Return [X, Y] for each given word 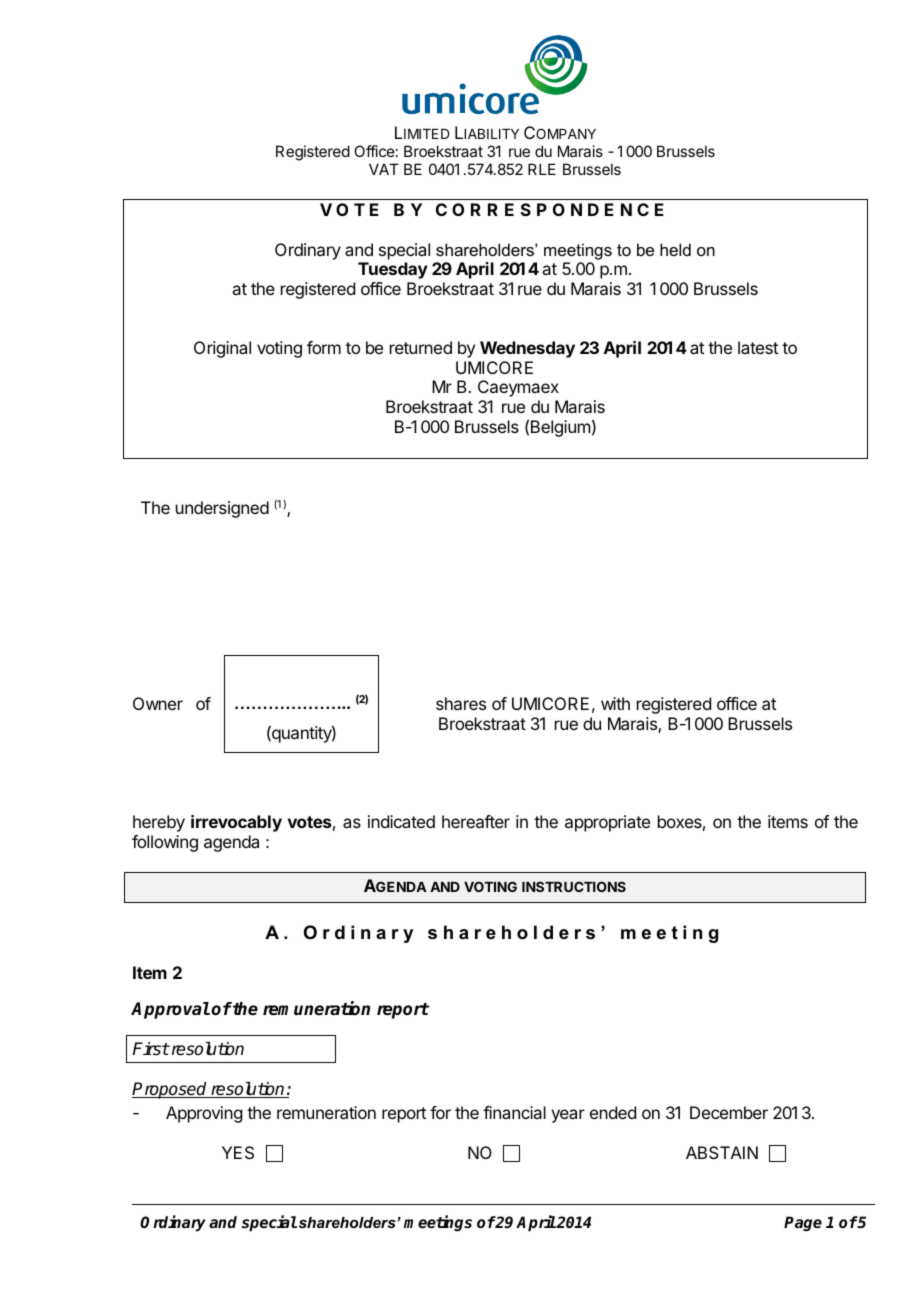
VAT [384, 169]
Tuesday [393, 270]
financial [514, 1112]
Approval [170, 1010]
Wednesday [527, 349]
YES [238, 1152]
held [675, 249]
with [615, 703]
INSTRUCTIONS [574, 886]
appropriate [607, 823]
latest [758, 347]
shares [461, 703]
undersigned [222, 509]
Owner [158, 703]
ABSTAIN [722, 1152]
